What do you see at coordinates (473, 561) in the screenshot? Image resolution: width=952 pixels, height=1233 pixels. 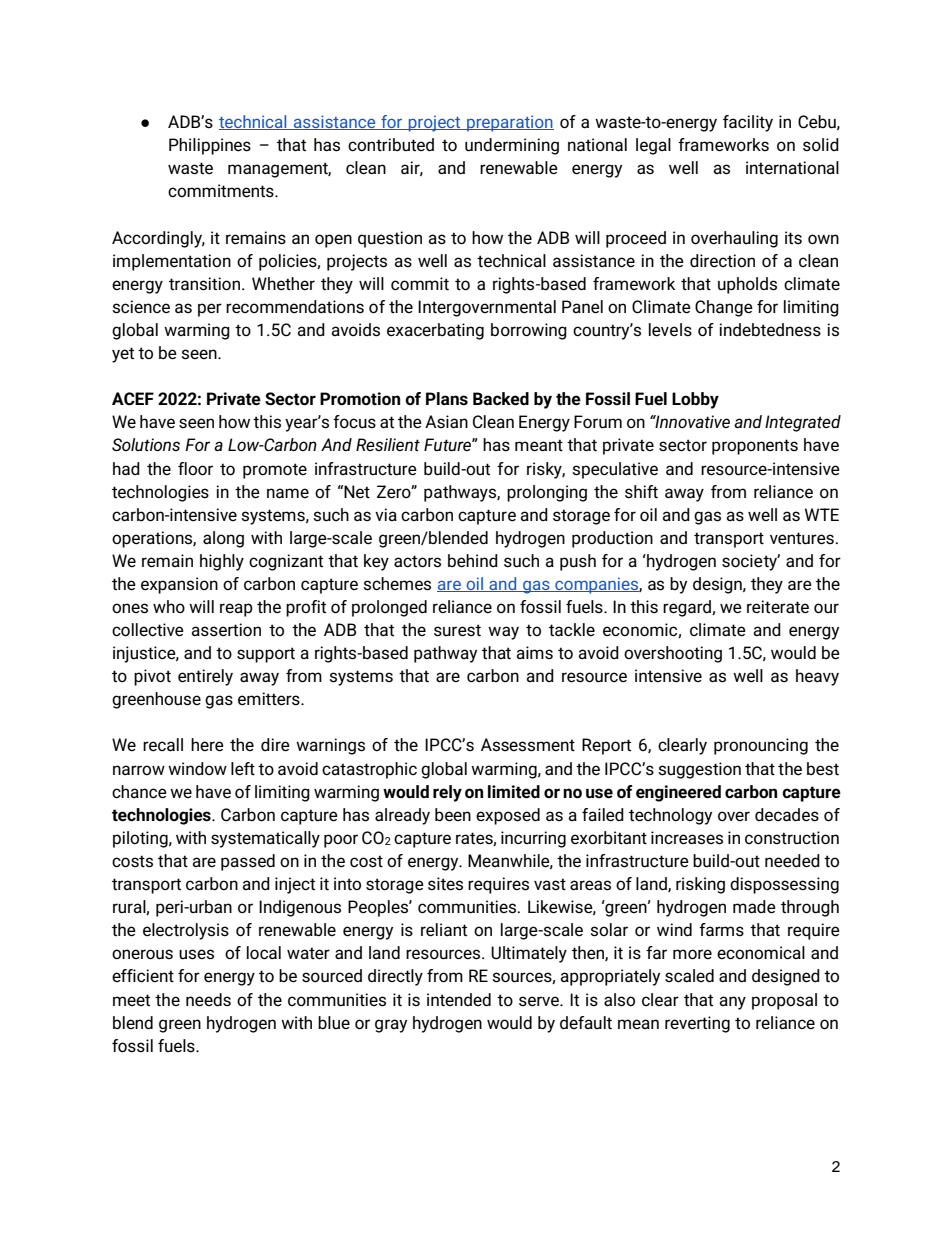 I see `behind` at bounding box center [473, 561].
